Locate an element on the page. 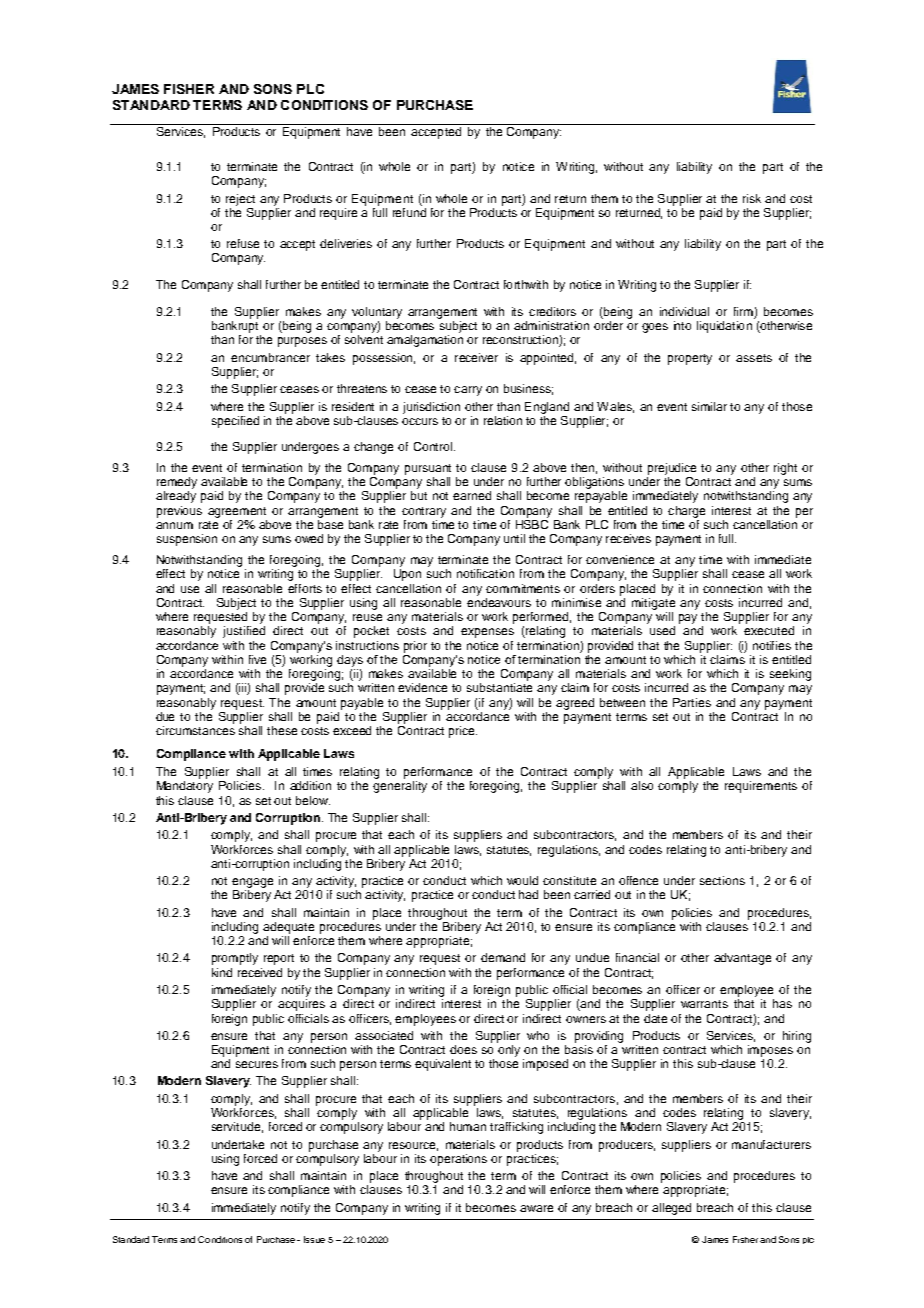  risk is located at coordinates (752, 198).
